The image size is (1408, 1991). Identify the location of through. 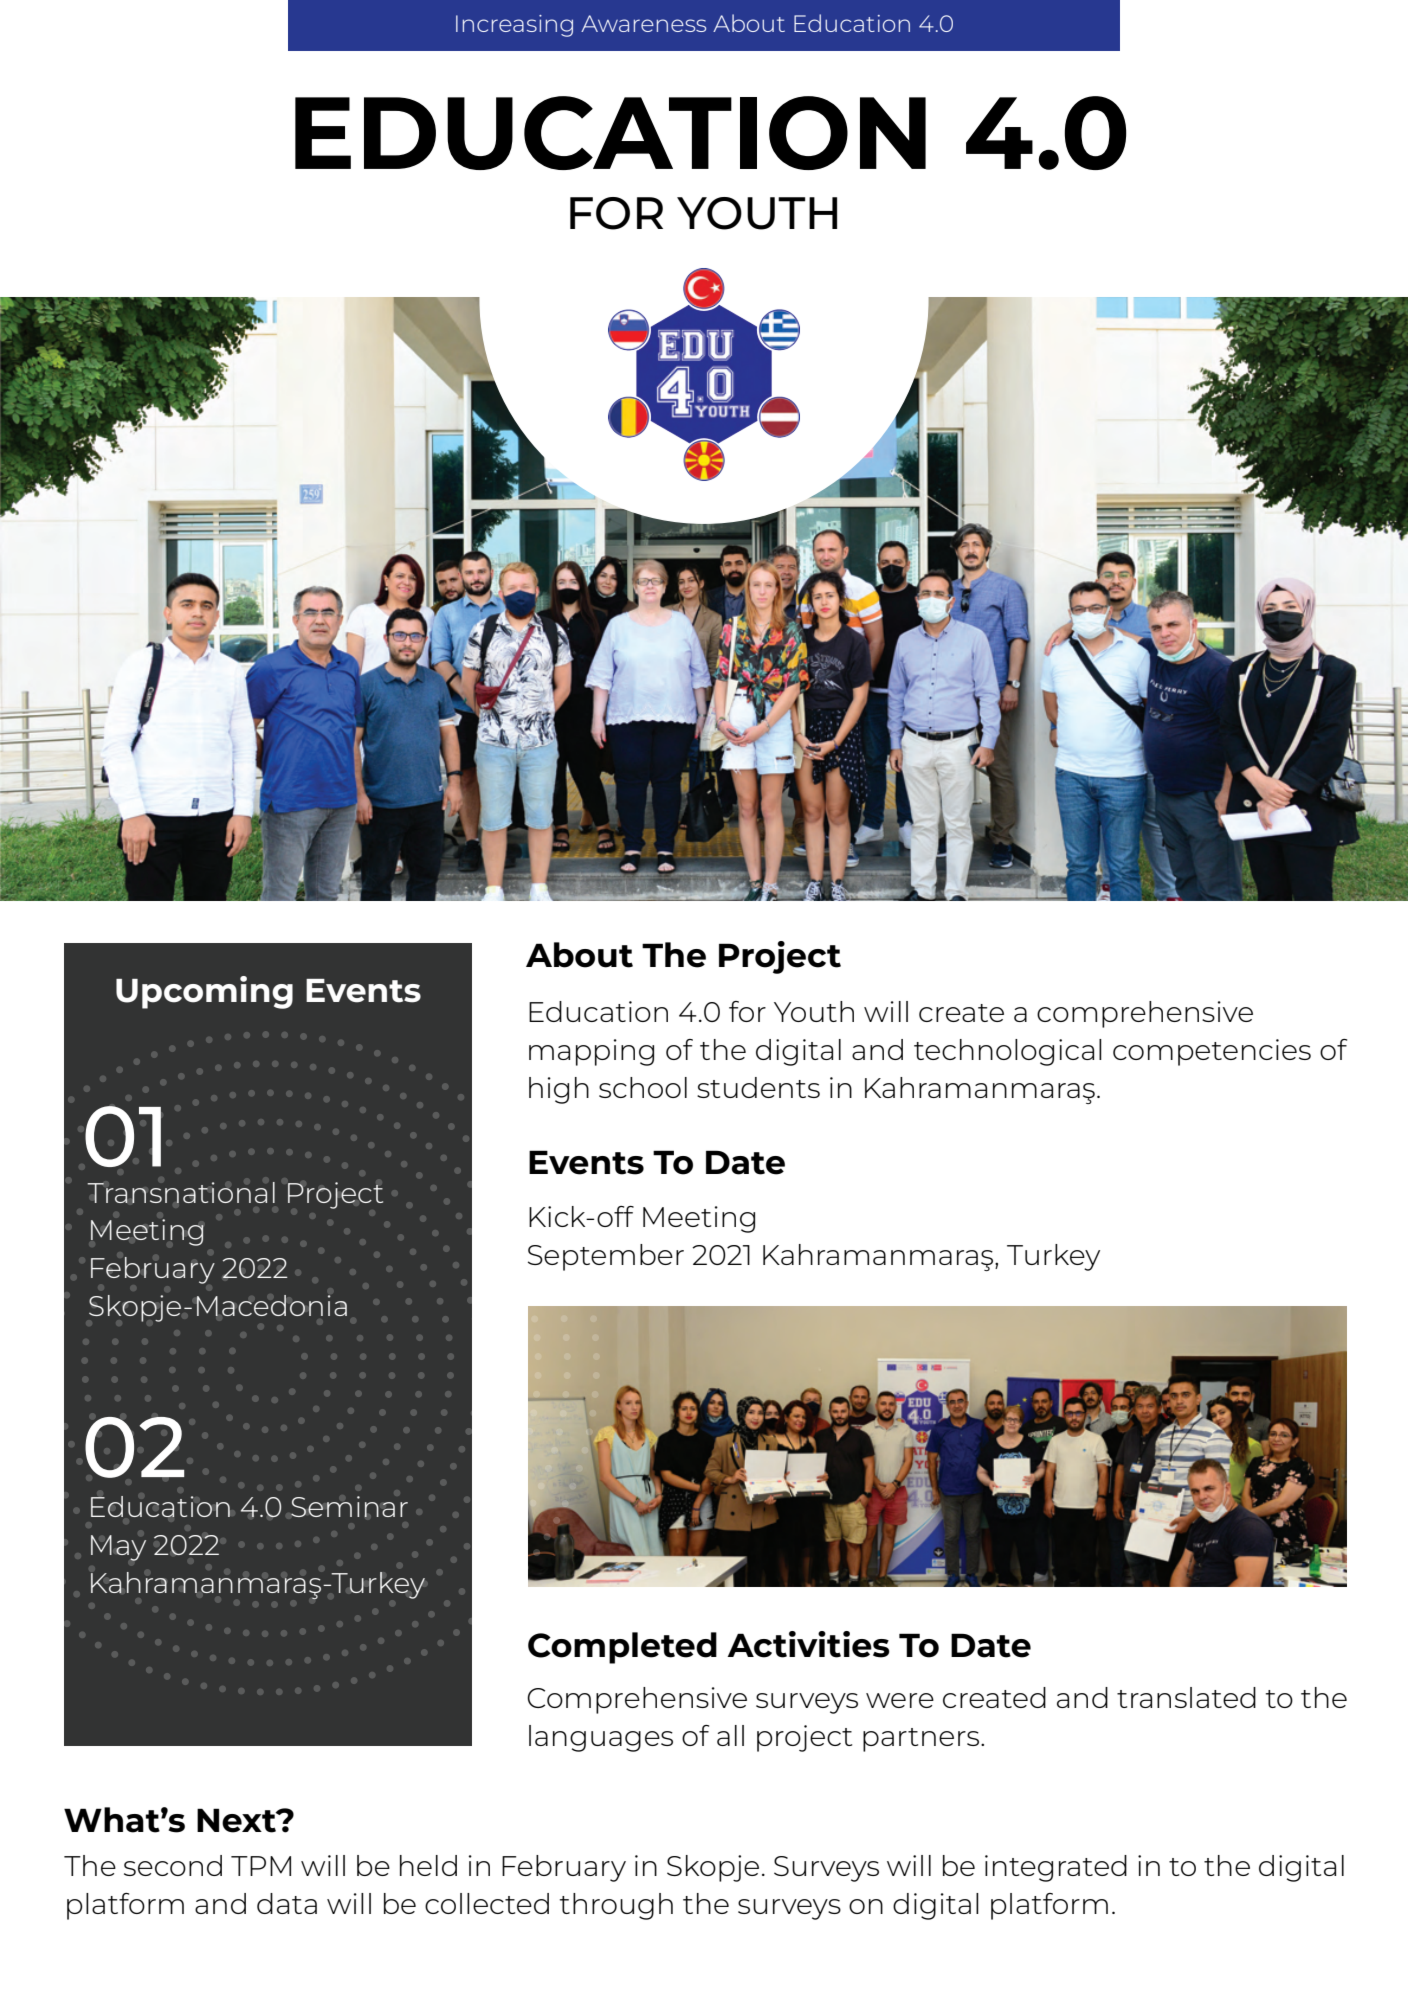
(616, 1906).
